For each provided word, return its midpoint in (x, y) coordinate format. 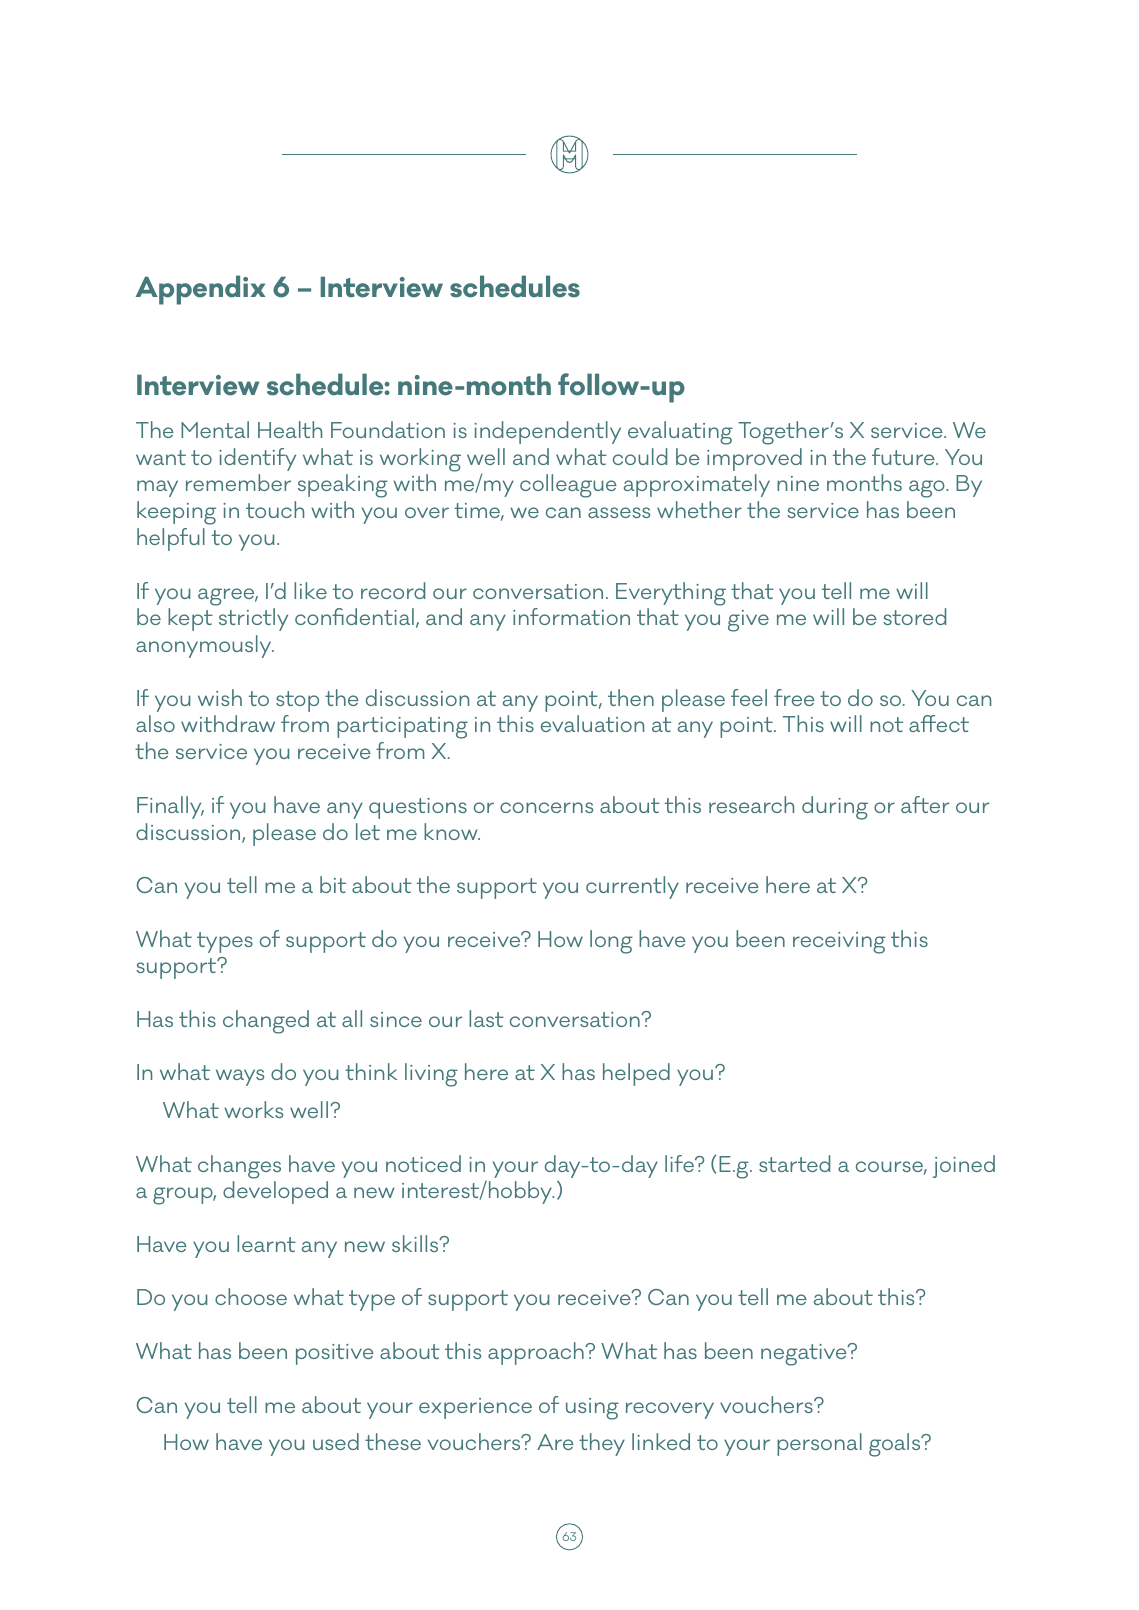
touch (275, 509)
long (611, 942)
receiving (839, 943)
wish (220, 697)
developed (275, 1192)
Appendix (201, 290)
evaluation (592, 723)
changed (266, 1022)
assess (619, 512)
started (794, 1163)
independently (547, 432)
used (336, 1441)
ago (928, 489)
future (904, 456)
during (835, 808)
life (680, 1163)
